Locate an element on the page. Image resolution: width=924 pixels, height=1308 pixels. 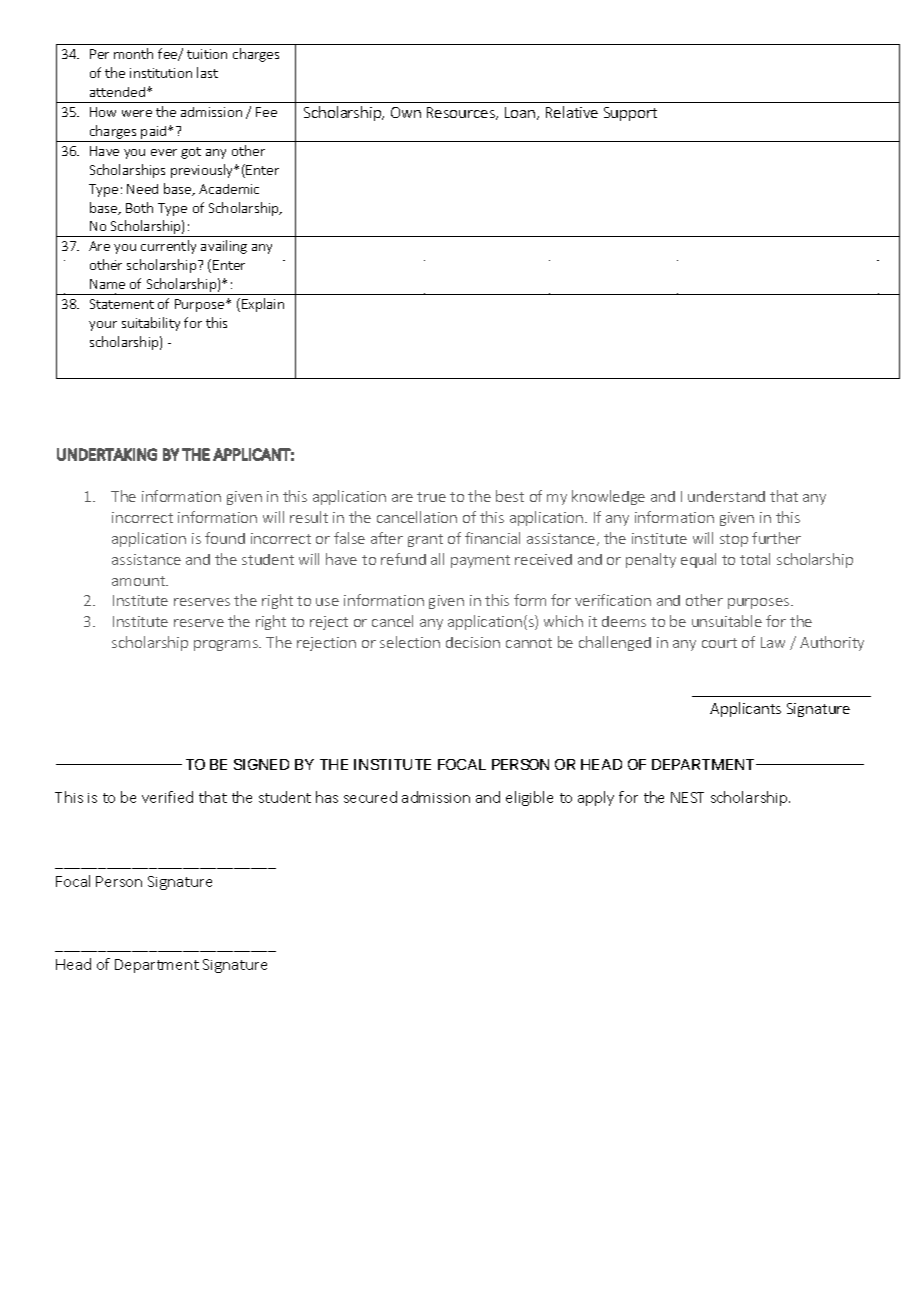
financial is located at coordinates (492, 538).
